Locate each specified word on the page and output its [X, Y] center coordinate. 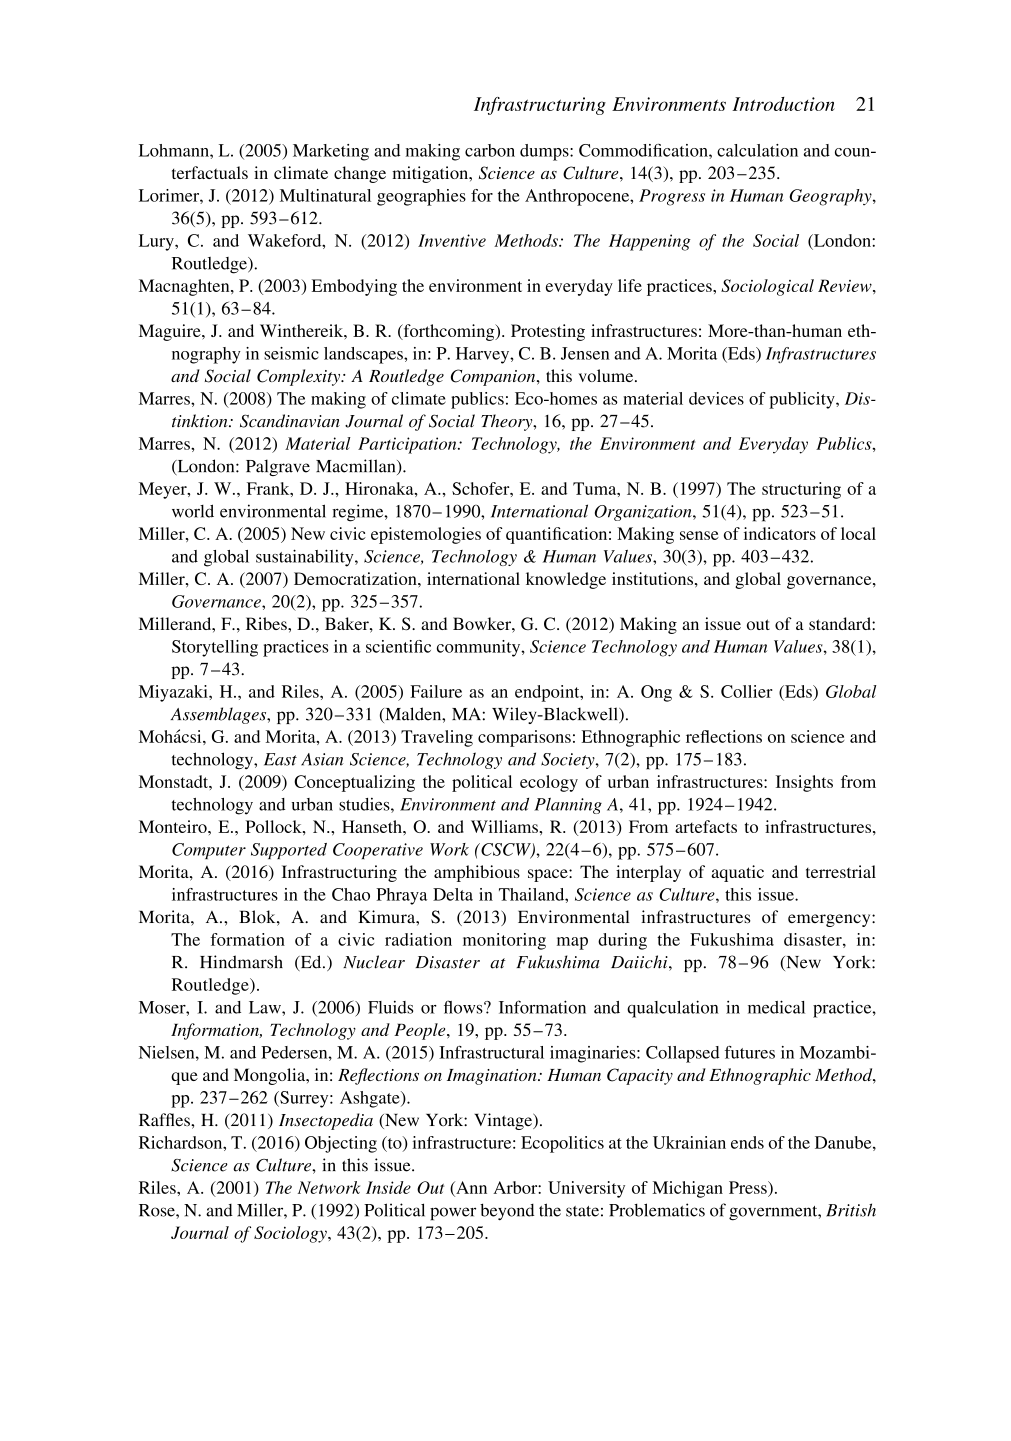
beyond [507, 1211]
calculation [757, 150]
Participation [408, 445]
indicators [780, 533]
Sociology [291, 1234]
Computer [209, 851]
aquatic [738, 873]
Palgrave [278, 467]
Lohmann [175, 150]
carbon [490, 150]
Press [749, 1187]
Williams [505, 826]
